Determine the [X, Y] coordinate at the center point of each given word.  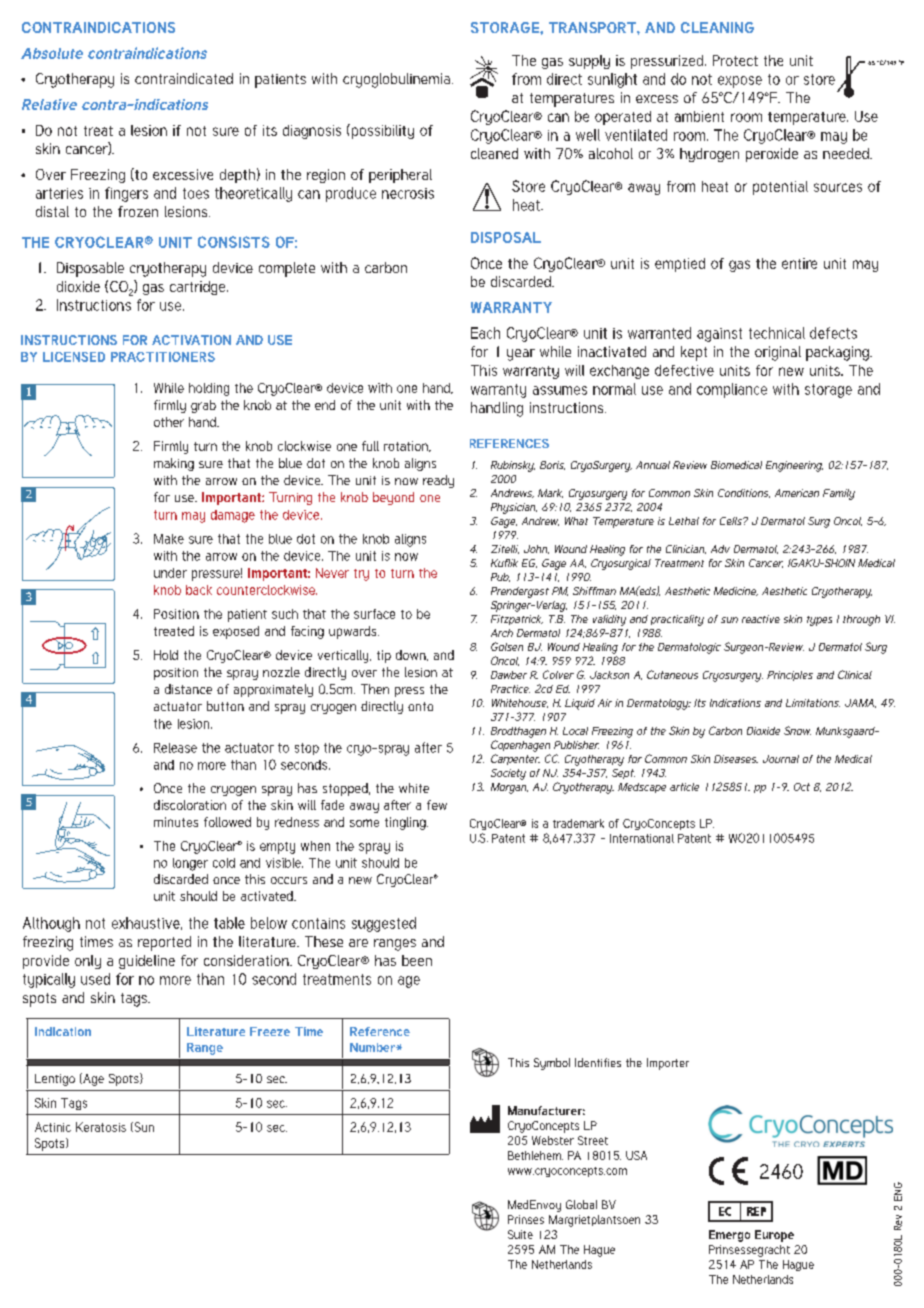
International [642, 838]
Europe [774, 1236]
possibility [381, 131]
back [199, 590]
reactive [761, 619]
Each [485, 333]
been [417, 960]
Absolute [52, 53]
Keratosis [101, 1127]
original [778, 353]
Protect [735, 60]
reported [164, 943]
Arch [502, 633]
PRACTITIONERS [163, 357]
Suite [520, 1234]
